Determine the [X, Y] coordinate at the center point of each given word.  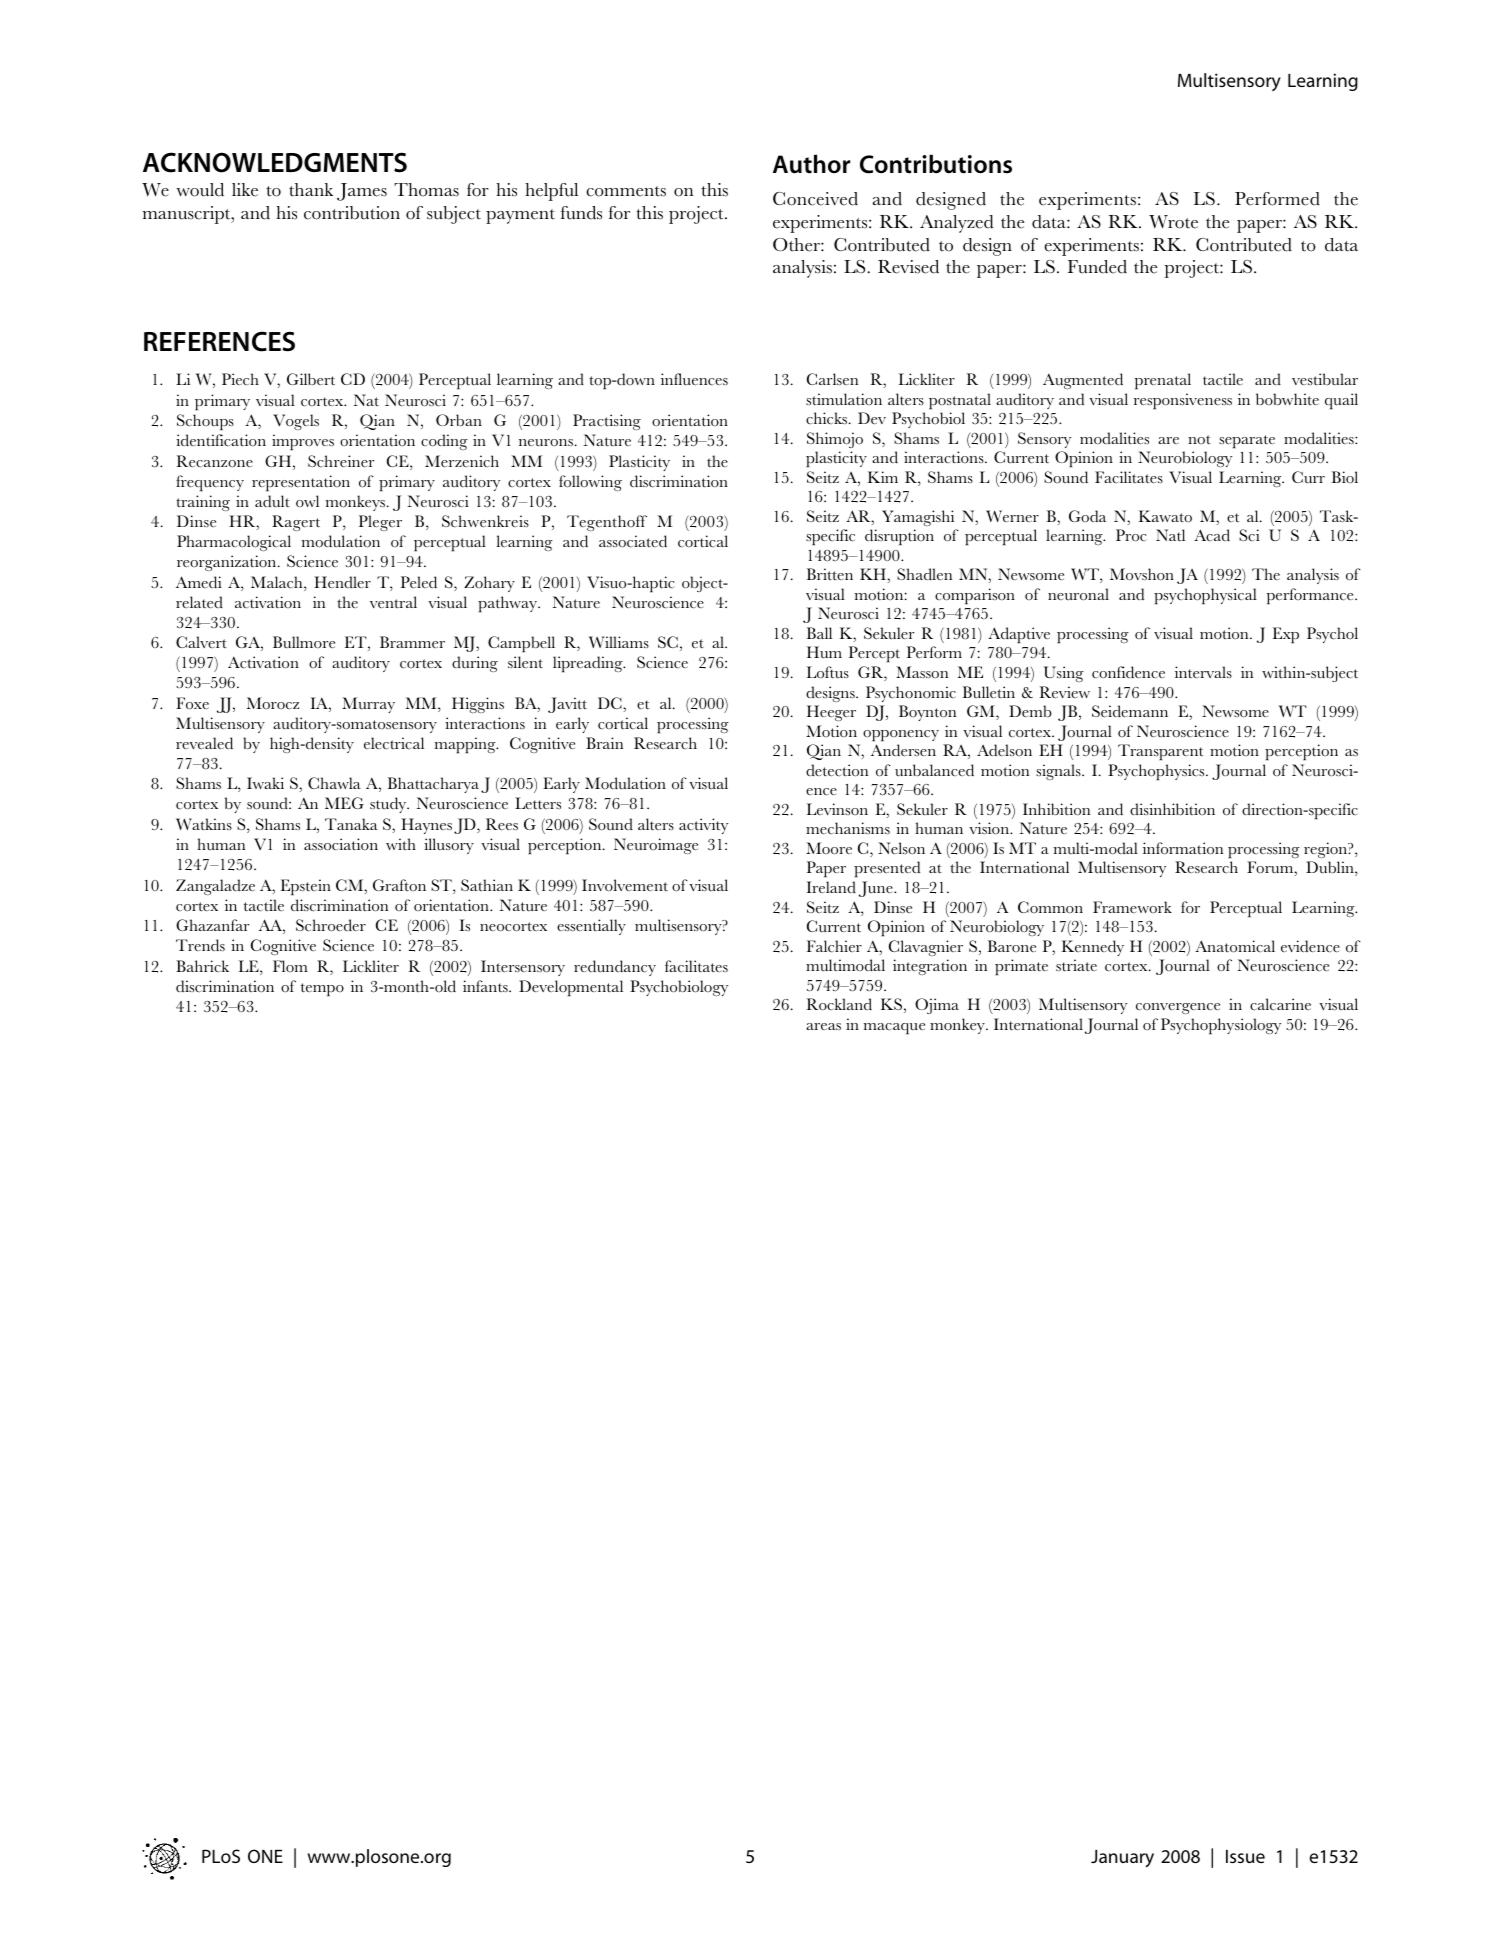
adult [272, 501]
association [341, 844]
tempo [322, 990]
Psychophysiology [1221, 1026]
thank [311, 190]
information [1183, 848]
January [1122, 1858]
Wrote [1173, 222]
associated [633, 541]
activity [703, 826]
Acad [1212, 535]
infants [486, 986]
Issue [1245, 1856]
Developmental [571, 988]
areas [823, 1026]
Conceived [815, 199]
